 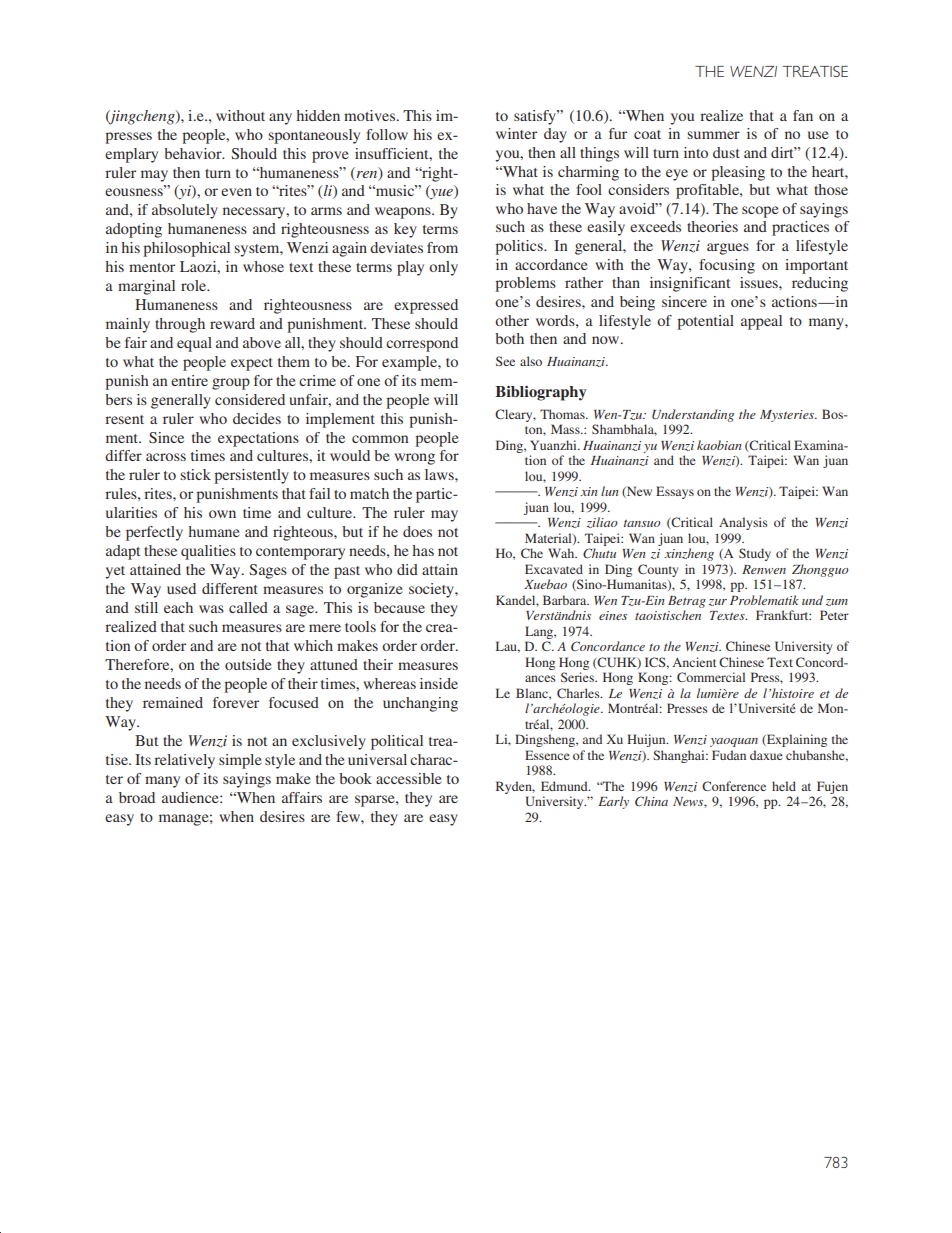 I want to click on summer, so click(x=713, y=135).
